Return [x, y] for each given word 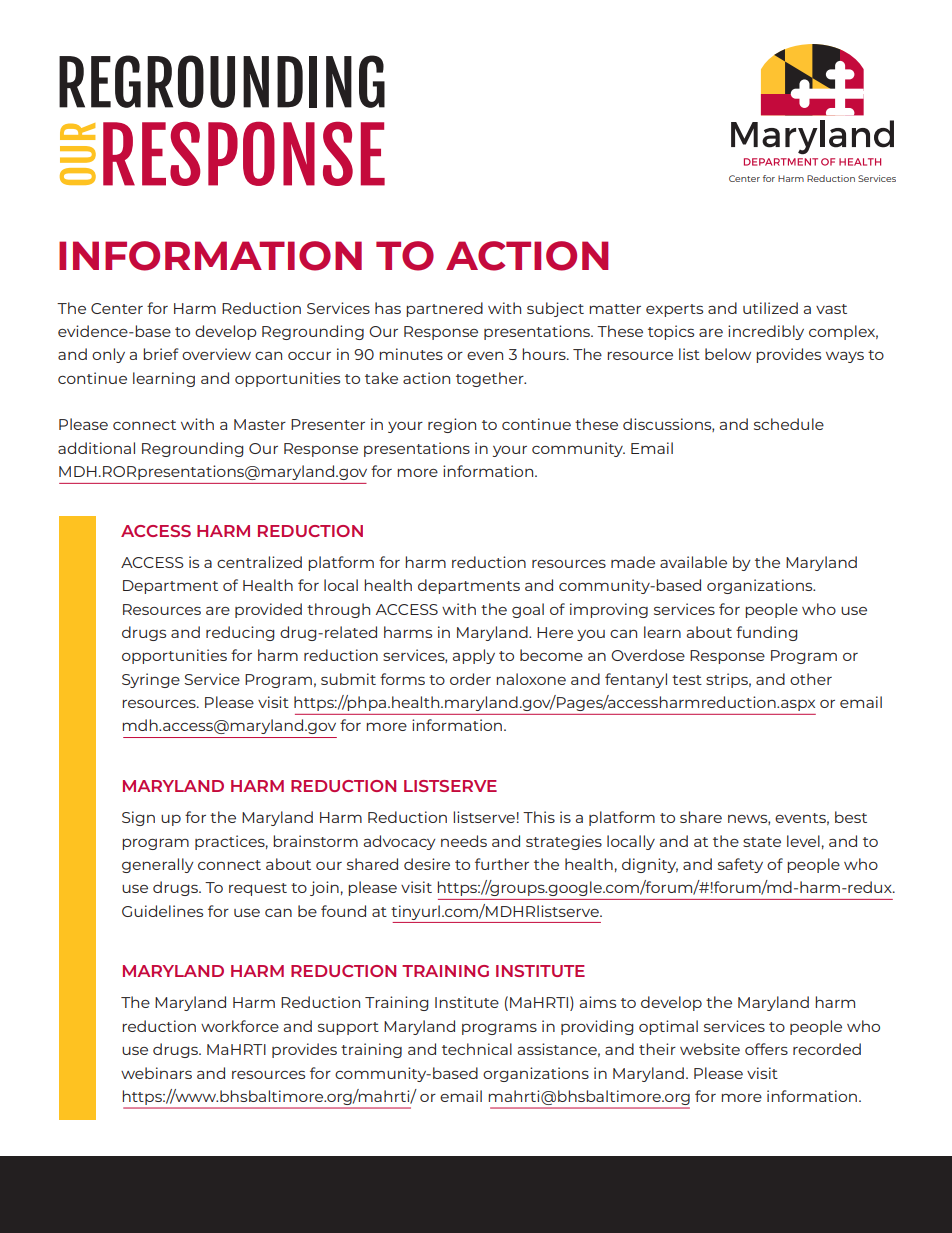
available [693, 562]
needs [464, 841]
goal [528, 610]
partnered [444, 309]
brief [161, 354]
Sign [138, 818]
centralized [259, 562]
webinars [156, 1073]
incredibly [766, 332]
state [762, 842]
